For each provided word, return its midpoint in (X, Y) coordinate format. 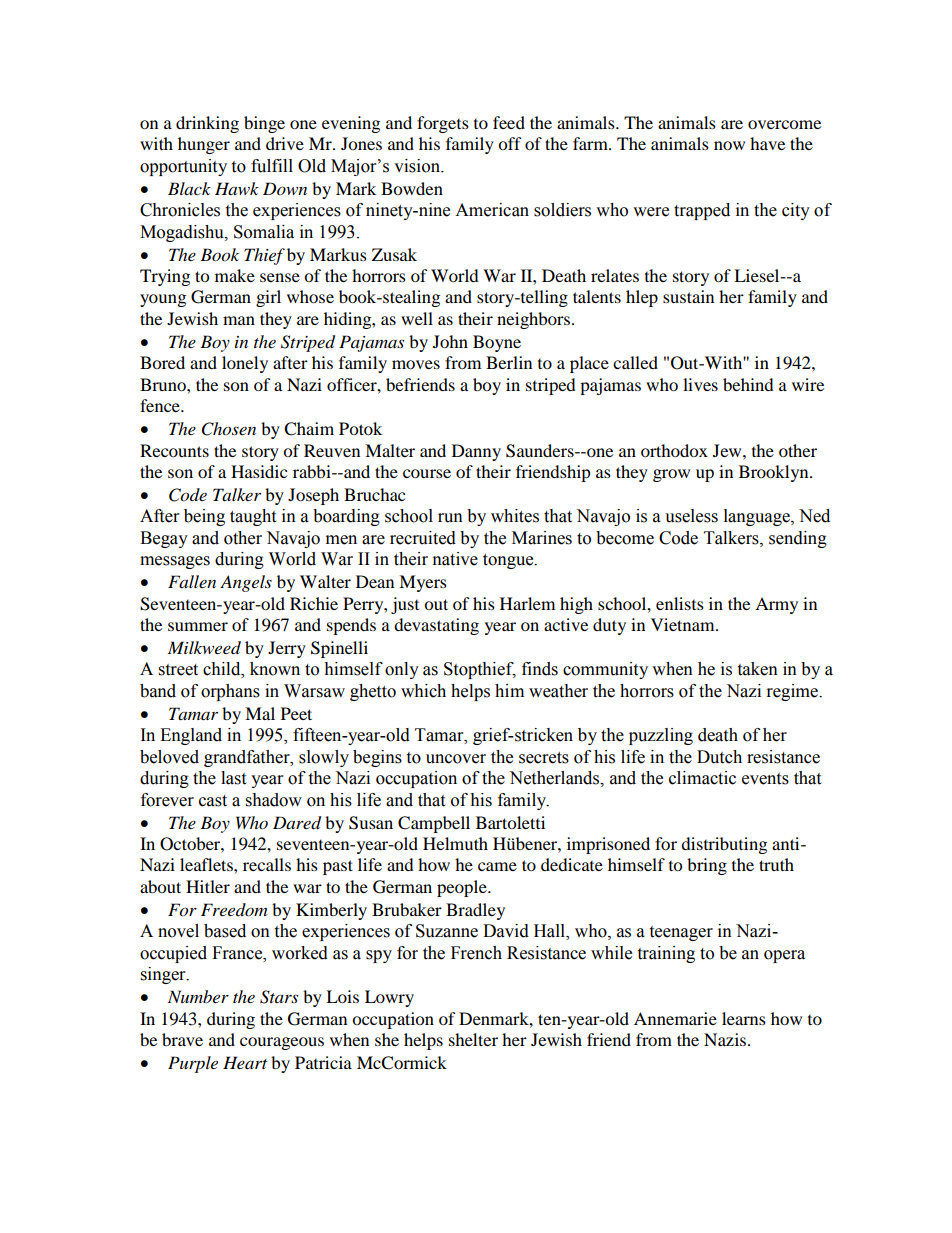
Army (776, 605)
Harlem (527, 603)
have (767, 143)
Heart (245, 1062)
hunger (204, 145)
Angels (246, 583)
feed (509, 122)
